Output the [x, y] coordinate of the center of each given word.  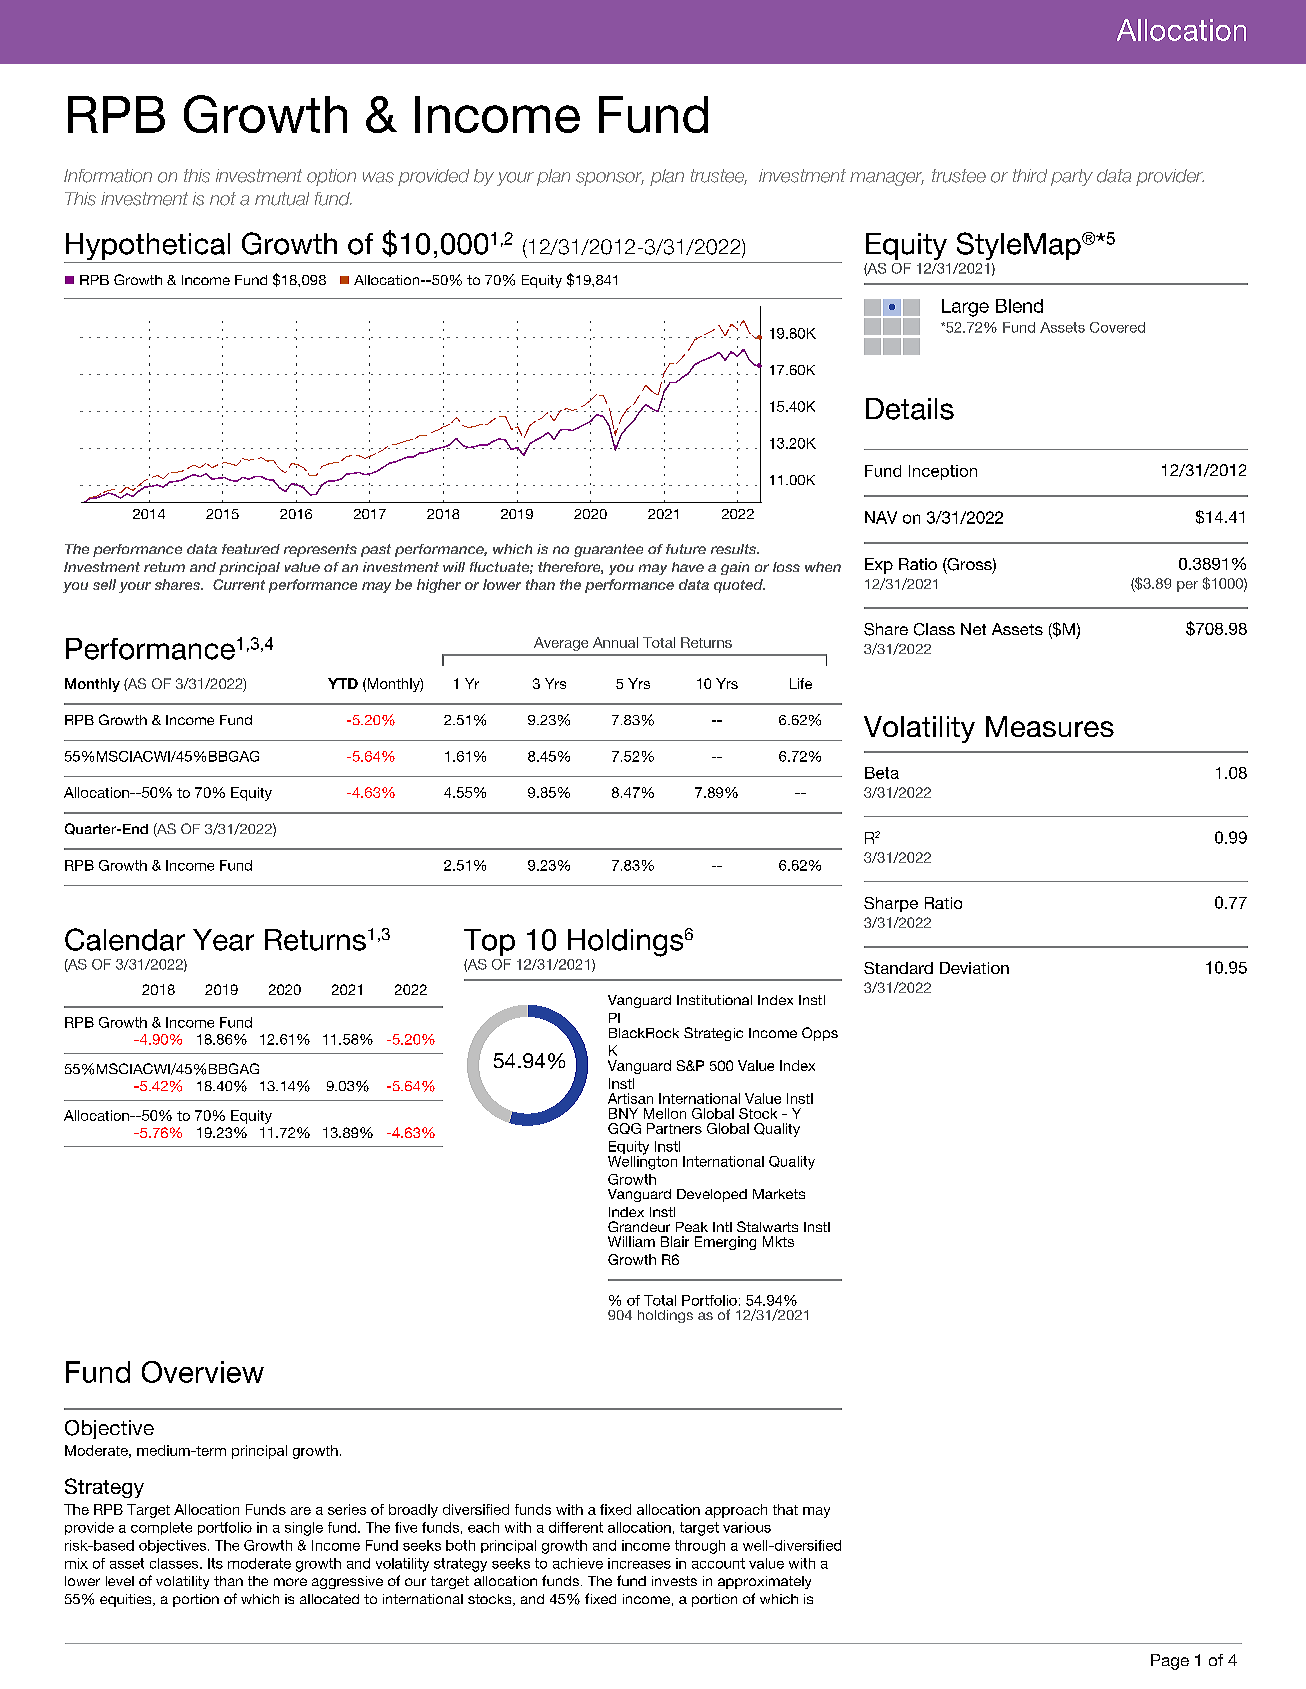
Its [215, 1563]
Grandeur [639, 1226]
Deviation [974, 968]
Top [489, 942]
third [1030, 176]
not [223, 199]
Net [973, 629]
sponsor [610, 179]
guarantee [608, 550]
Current [239, 584]
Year [223, 940]
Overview [203, 1372]
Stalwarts [767, 1226]
